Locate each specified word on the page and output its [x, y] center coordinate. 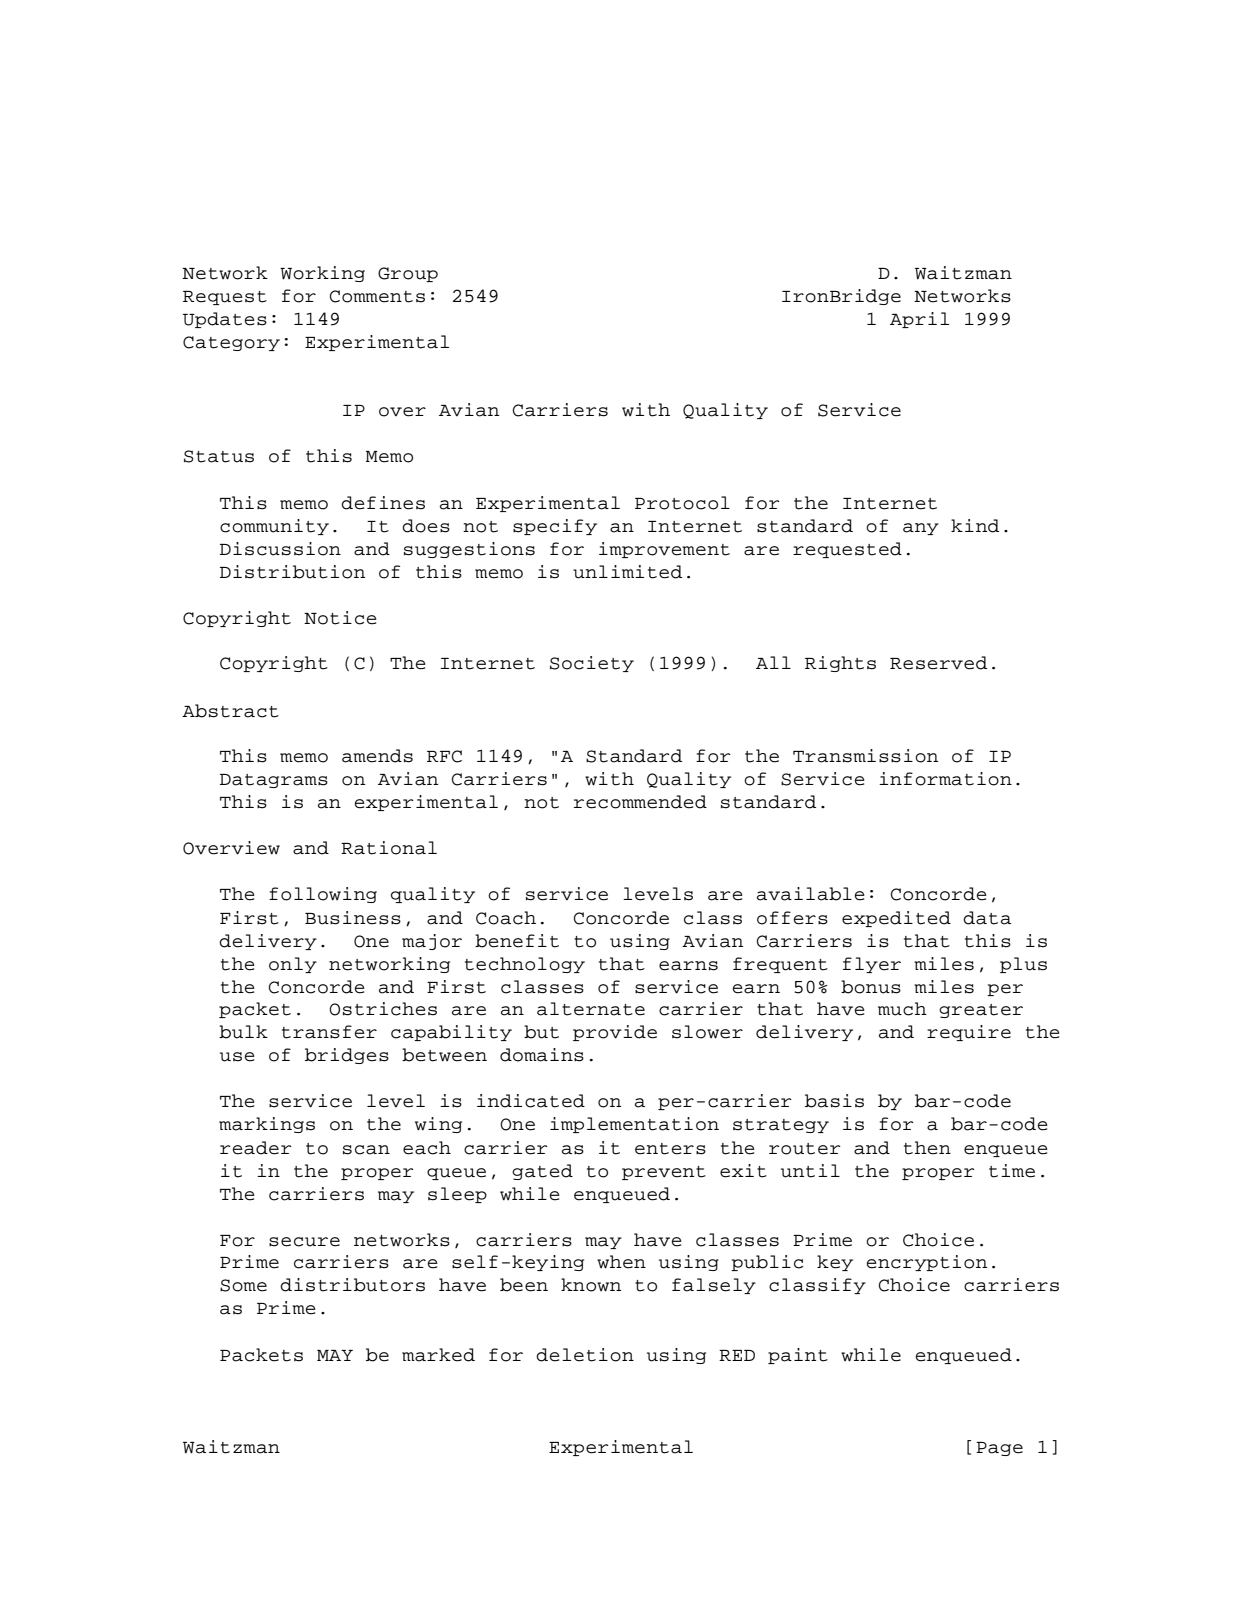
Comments [377, 296]
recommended [640, 802]
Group [408, 274]
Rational [389, 848]
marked [438, 1355]
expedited [896, 919]
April [919, 320]
